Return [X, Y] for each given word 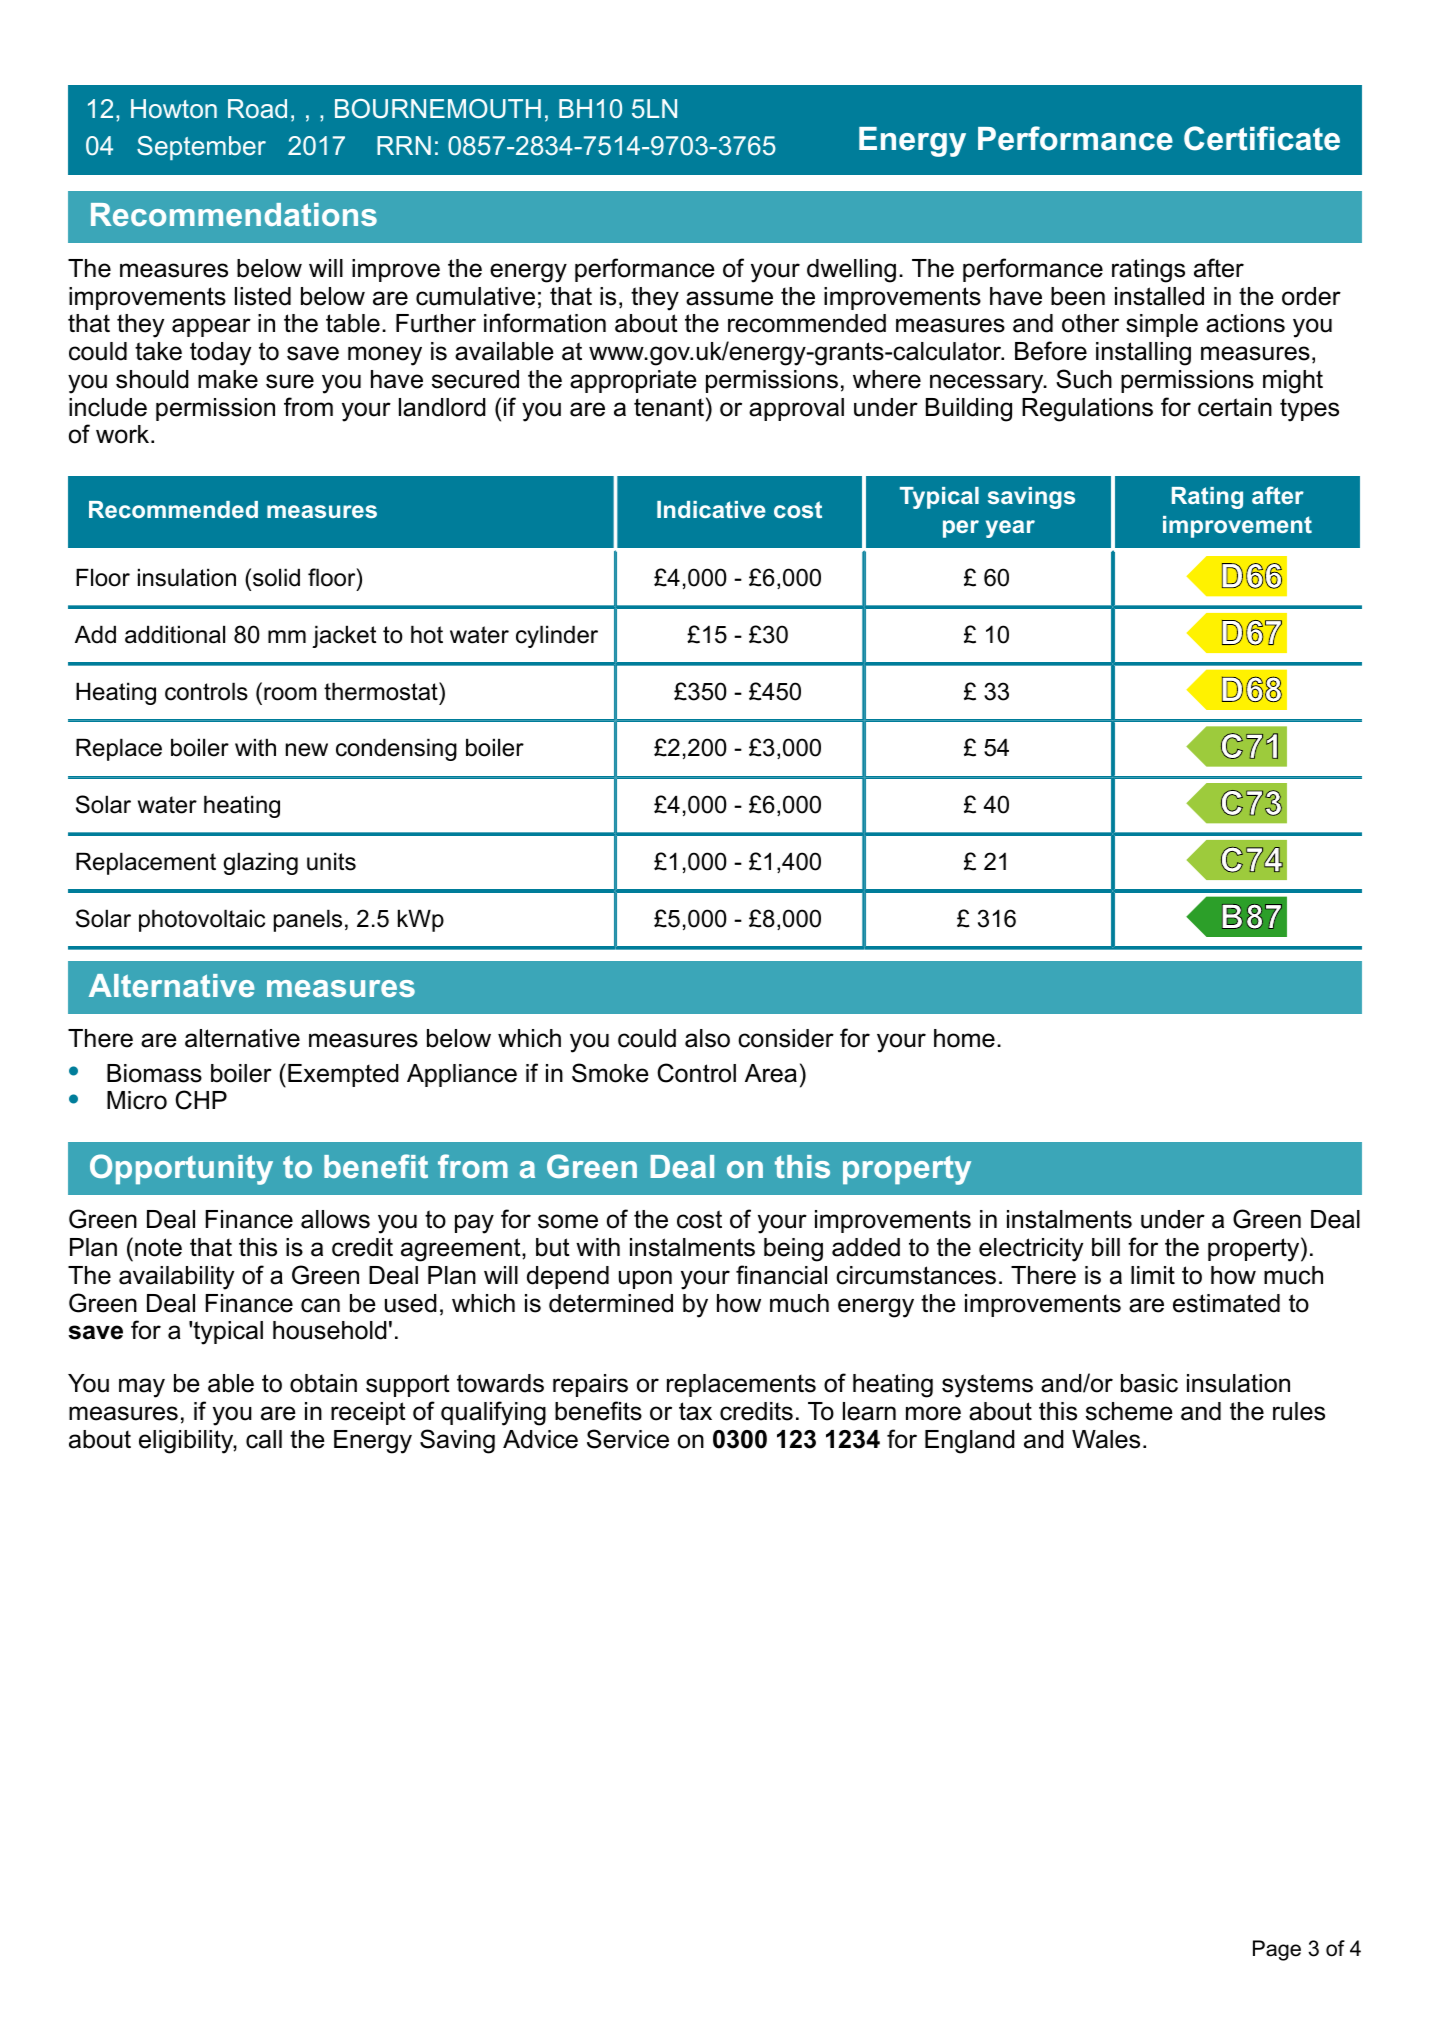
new [307, 750]
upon [645, 1279]
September [201, 148]
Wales [1106, 1439]
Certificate [1262, 138]
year [1010, 529]
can [320, 1305]
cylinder [557, 636]
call [264, 1439]
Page [1277, 1950]
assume [729, 298]
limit [1153, 1275]
